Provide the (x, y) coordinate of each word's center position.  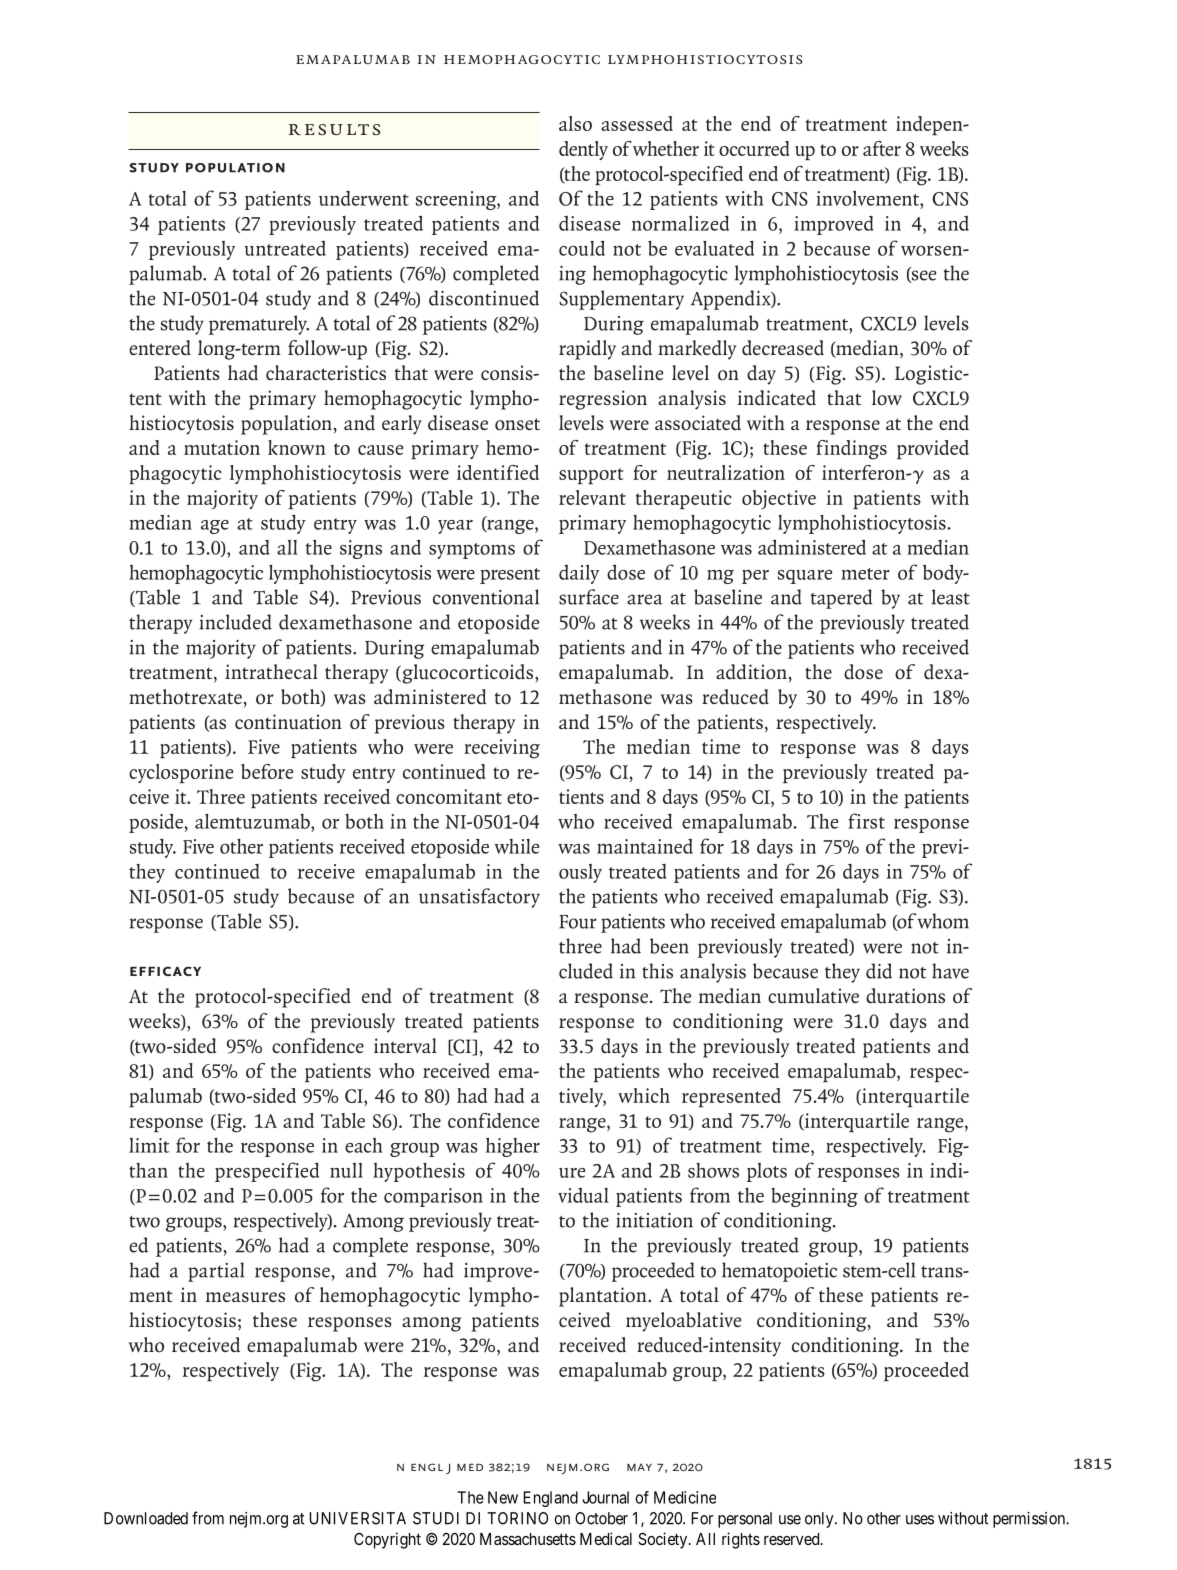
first (866, 821)
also (575, 123)
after (882, 148)
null (346, 1170)
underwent (364, 198)
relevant (592, 497)
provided (933, 449)
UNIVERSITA (357, 1518)
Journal (605, 1497)
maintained (645, 846)
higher (513, 1147)
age (215, 527)
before (267, 771)
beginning (814, 1197)
